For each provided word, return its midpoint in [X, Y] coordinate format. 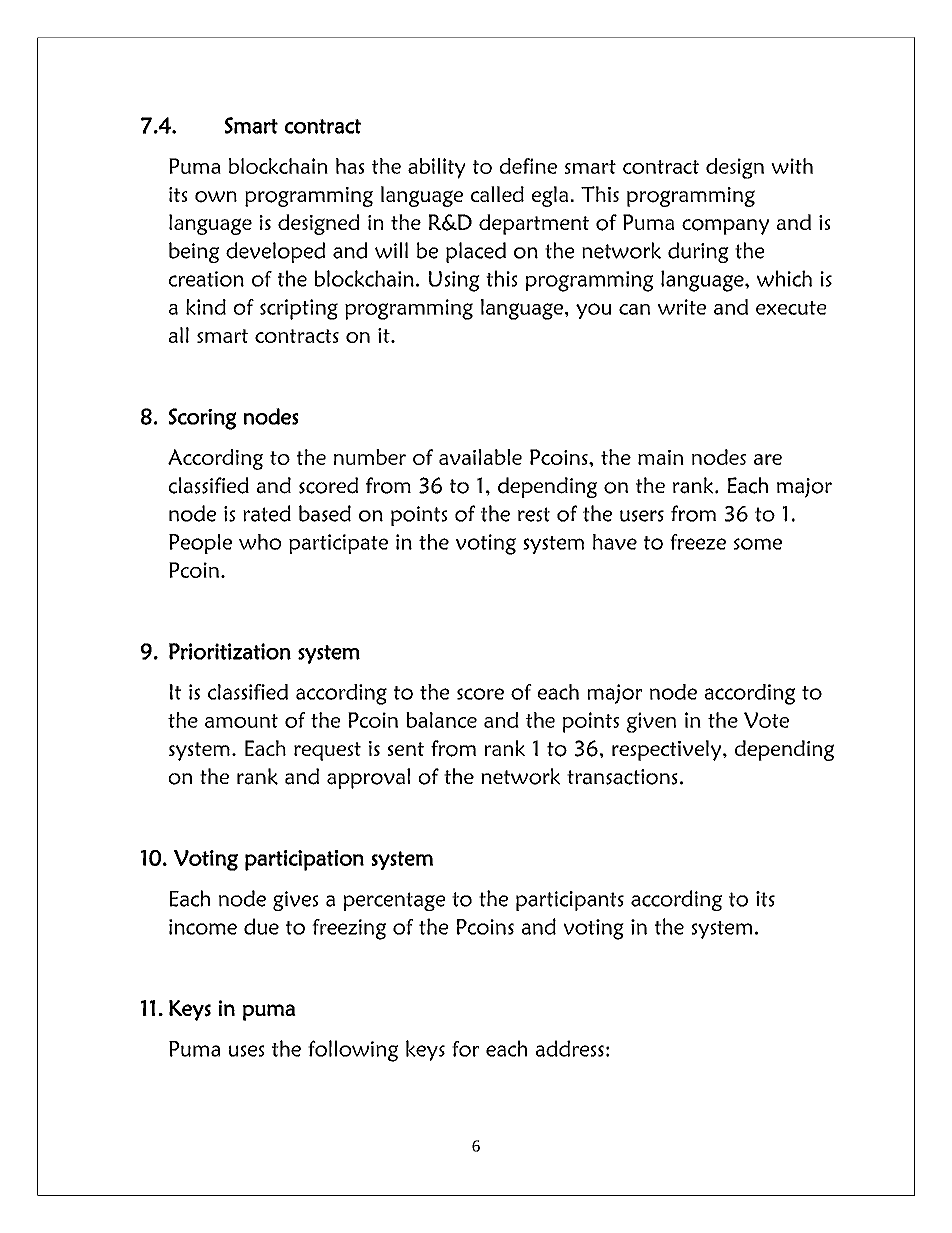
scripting [299, 309]
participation [304, 860]
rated [267, 513]
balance [441, 720]
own [216, 197]
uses [247, 1051]
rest [534, 514]
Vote [766, 720]
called [497, 194]
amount [241, 721]
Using [454, 281]
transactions [622, 777]
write [682, 307]
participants [570, 901]
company [726, 227]
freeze [698, 542]
